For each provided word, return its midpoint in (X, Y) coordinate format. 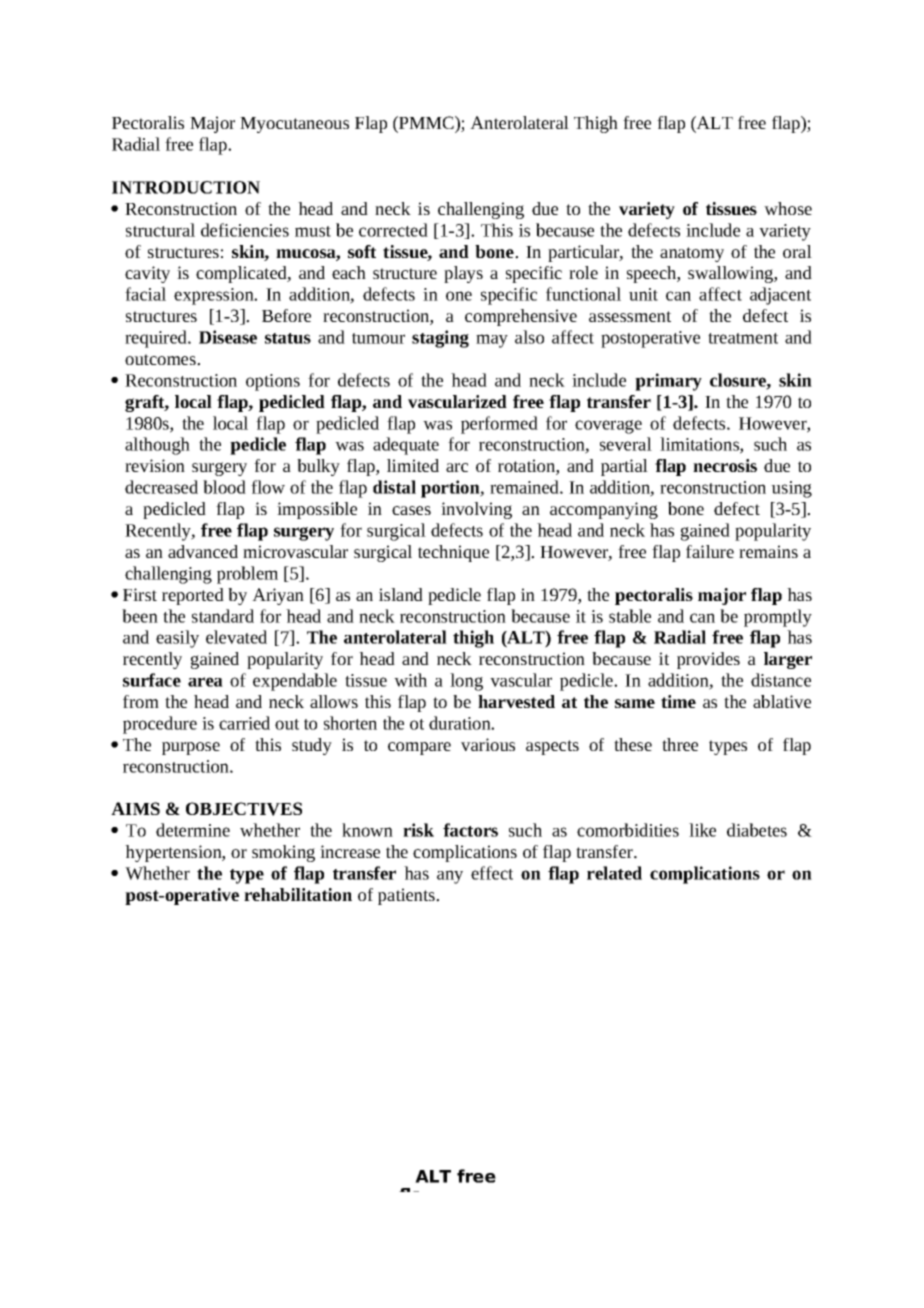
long (466, 682)
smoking (283, 853)
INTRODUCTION (186, 187)
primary (668, 382)
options (273, 382)
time (678, 701)
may (492, 341)
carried (244, 723)
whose (788, 208)
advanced (203, 551)
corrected (393, 230)
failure (710, 551)
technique (453, 553)
